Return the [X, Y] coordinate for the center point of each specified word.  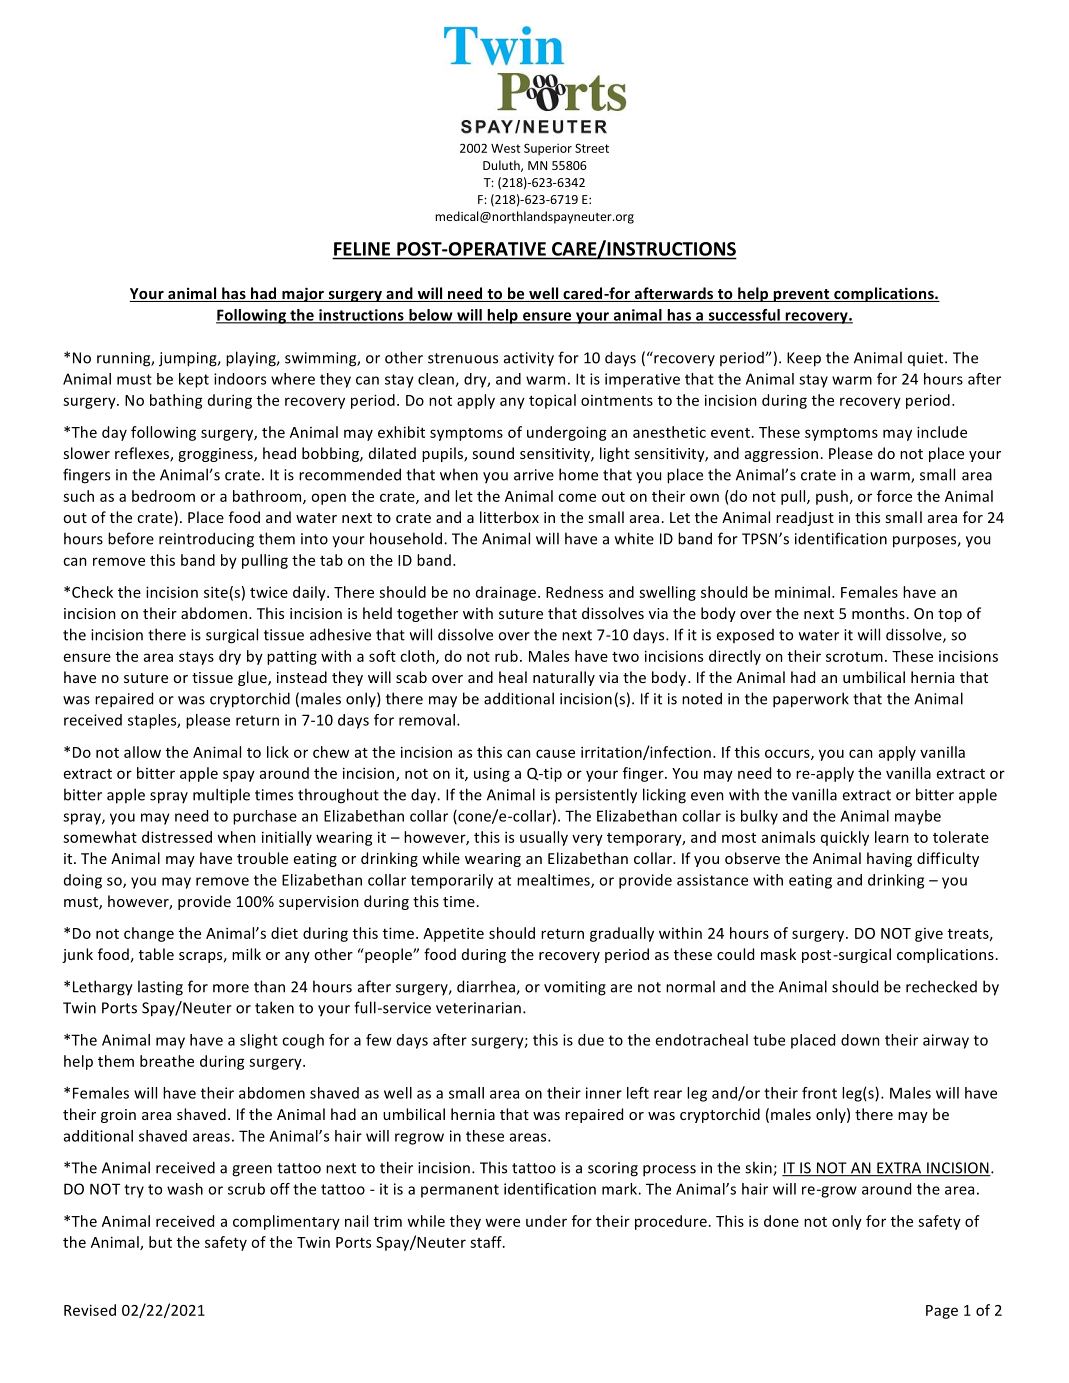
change [149, 934]
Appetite [453, 934]
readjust [805, 518]
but [160, 1242]
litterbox [509, 517]
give [929, 935]
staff [487, 1242]
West [505, 148]
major [303, 294]
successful [744, 316]
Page [942, 1312]
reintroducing [206, 540]
